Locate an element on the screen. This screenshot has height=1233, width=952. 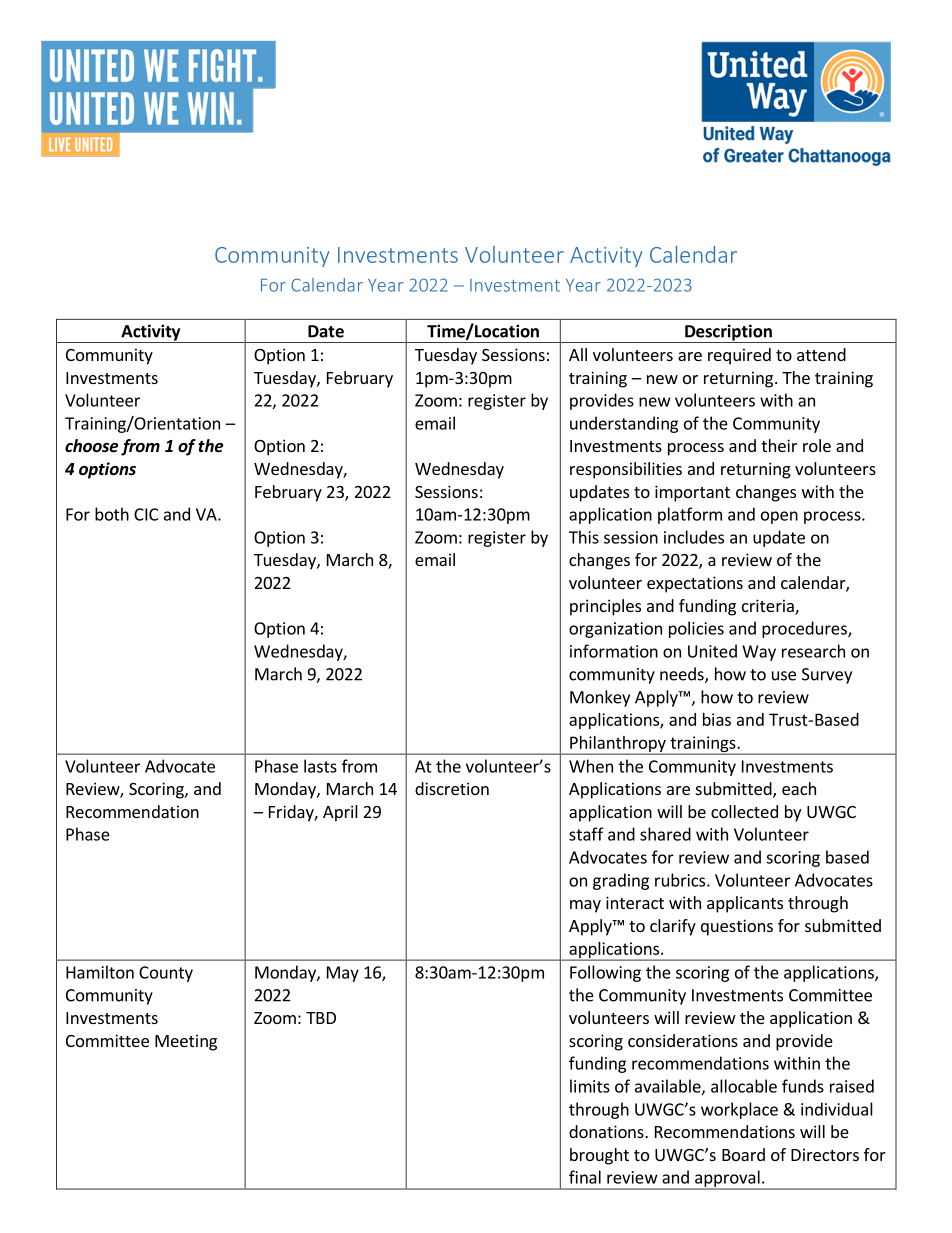
criteria is located at coordinates (769, 607).
